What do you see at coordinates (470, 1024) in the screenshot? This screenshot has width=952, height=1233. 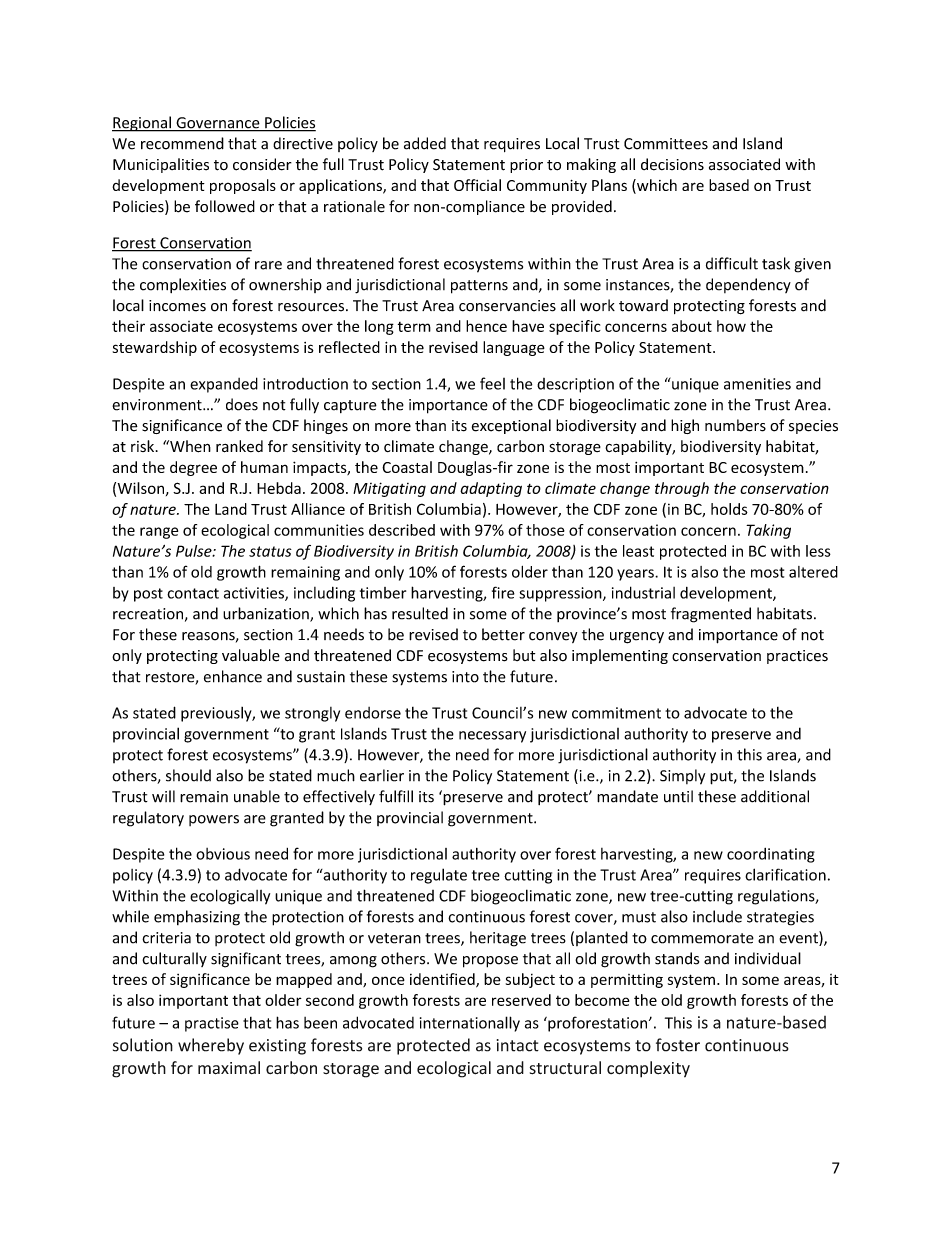 I see `internationally` at bounding box center [470, 1024].
